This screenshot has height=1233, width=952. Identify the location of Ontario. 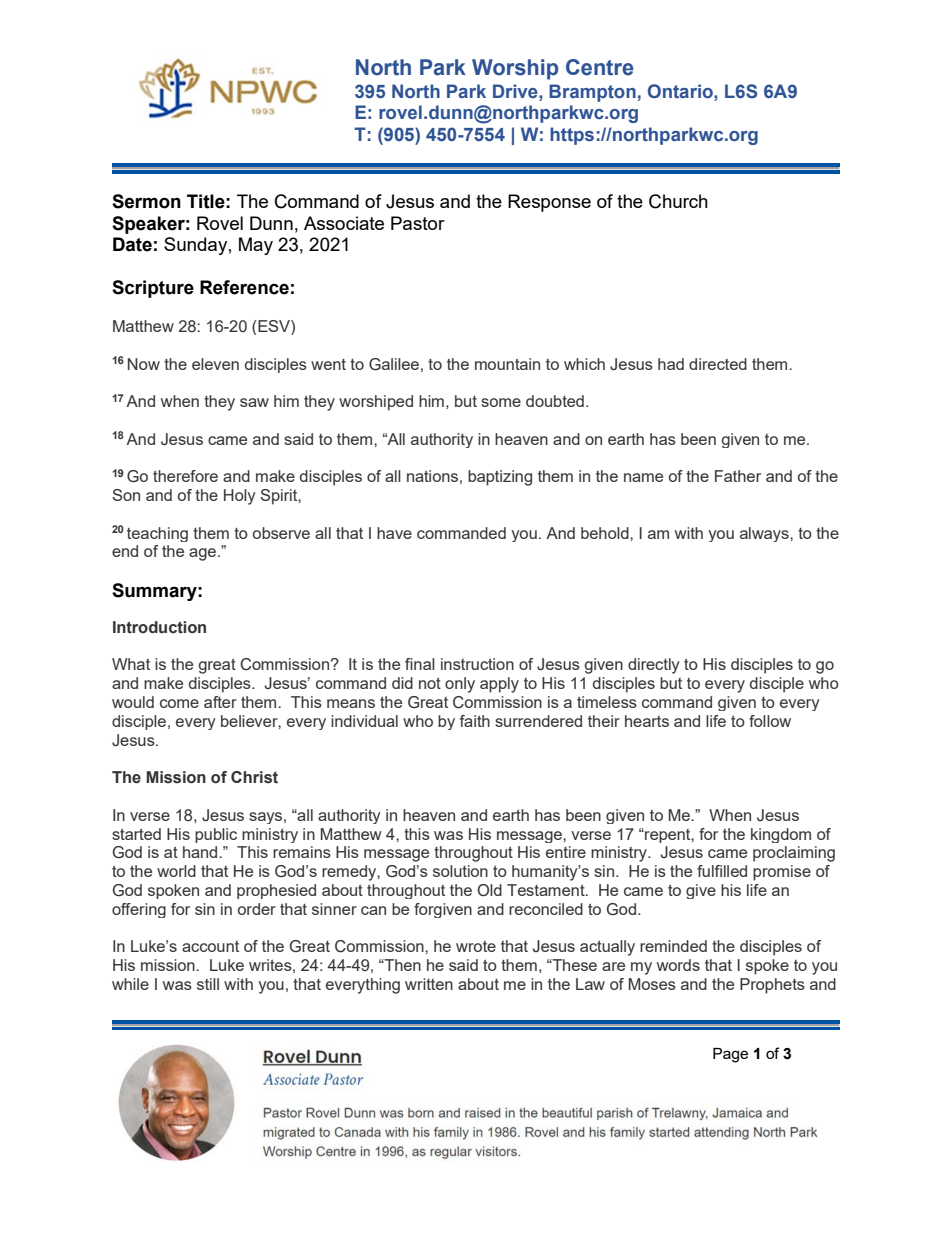
(681, 91).
